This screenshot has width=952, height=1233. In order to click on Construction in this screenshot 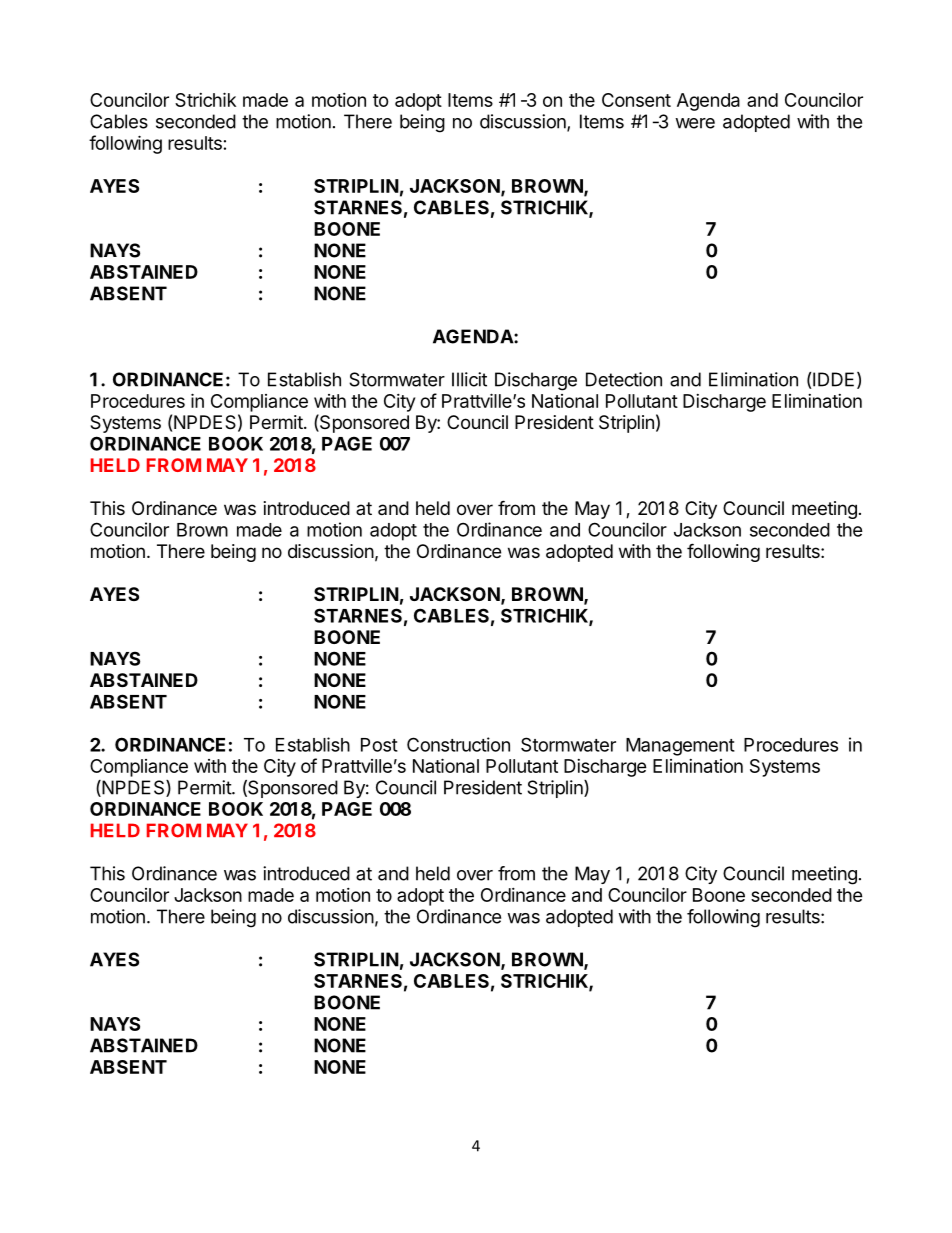, I will do `click(458, 744)`.
